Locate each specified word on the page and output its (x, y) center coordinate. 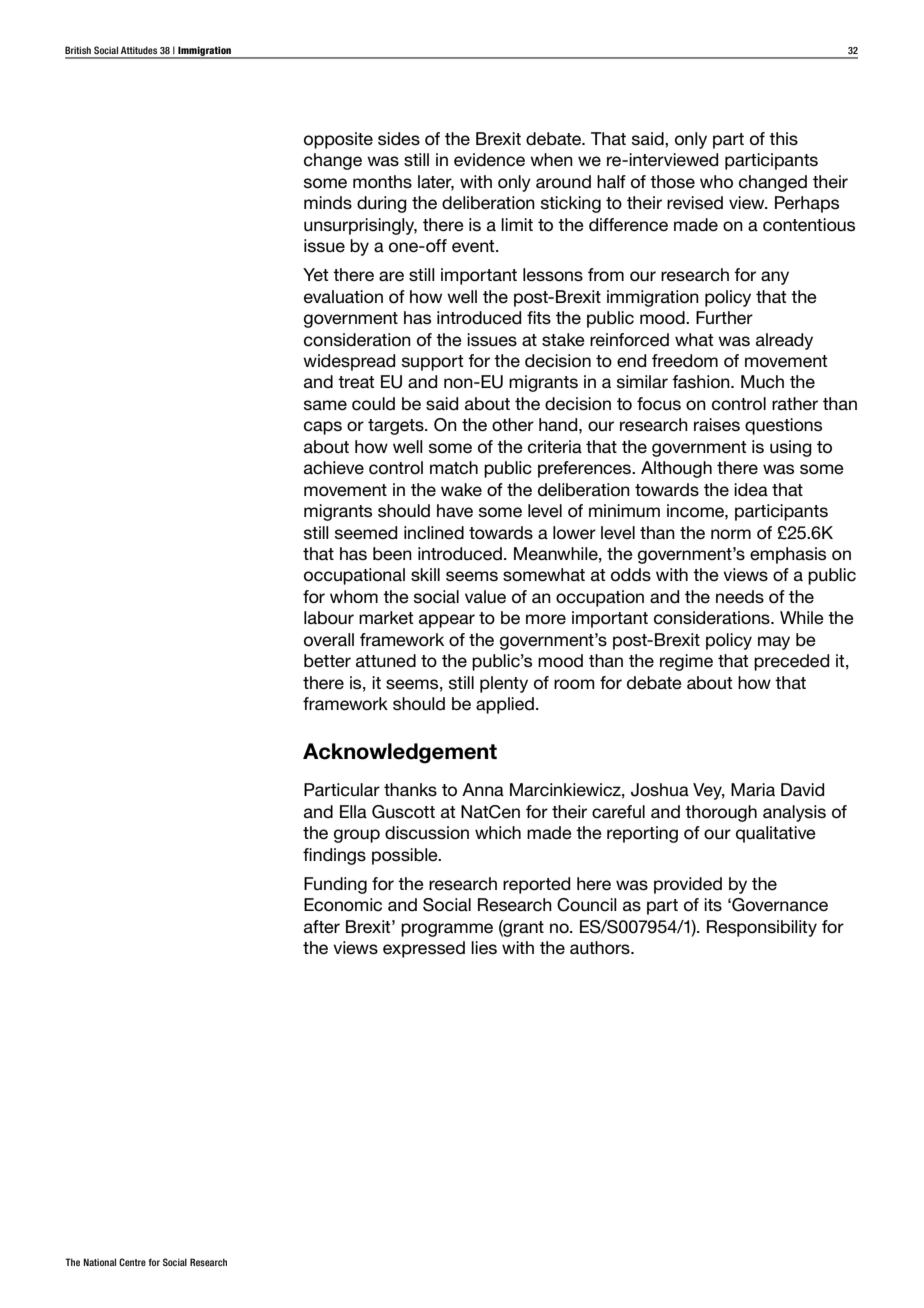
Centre (132, 1262)
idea (751, 490)
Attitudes (139, 50)
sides (399, 139)
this (783, 139)
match (454, 468)
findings (334, 856)
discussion (427, 833)
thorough (721, 813)
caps (323, 428)
